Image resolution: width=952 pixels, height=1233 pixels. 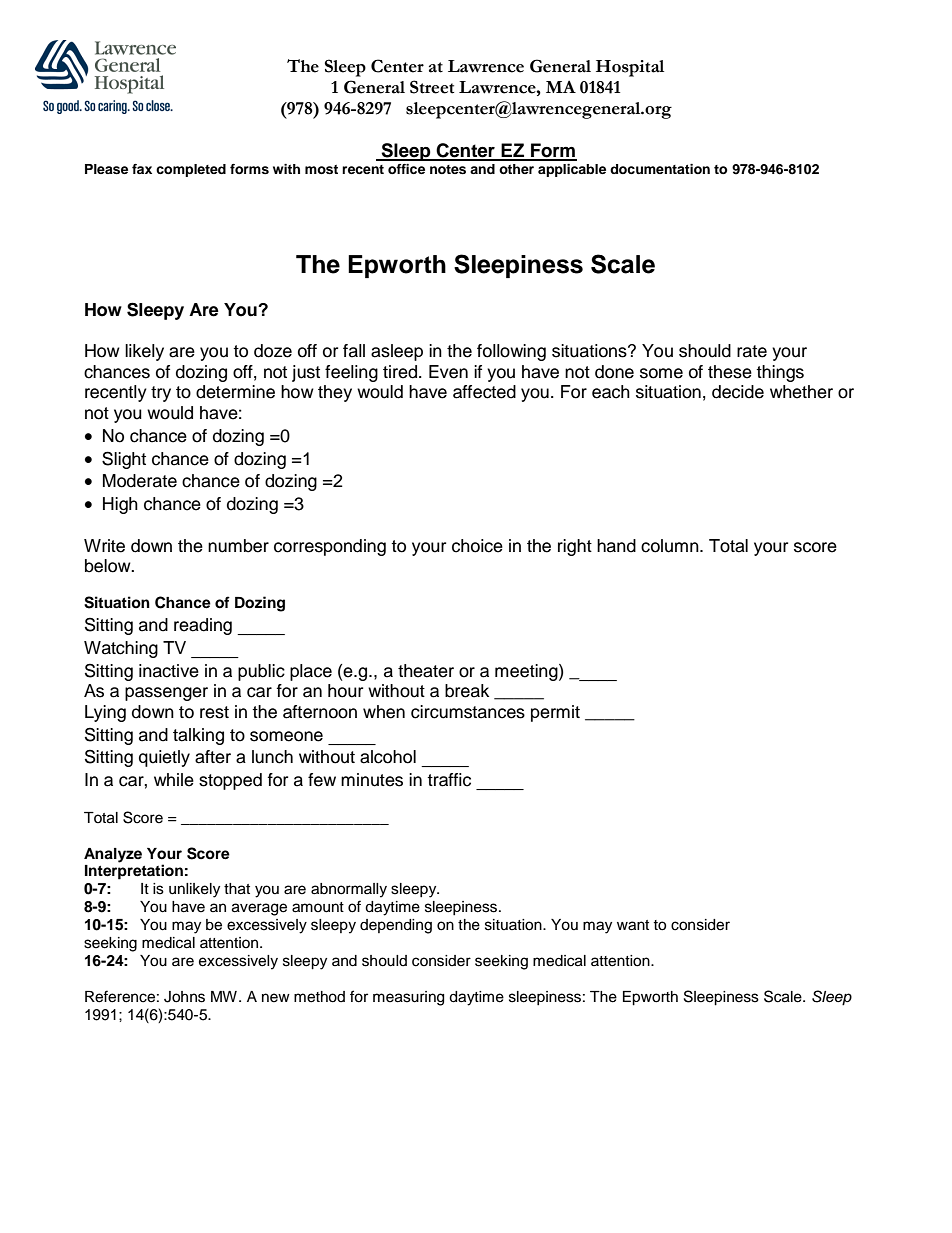 What do you see at coordinates (432, 87) in the page?
I see `Street` at bounding box center [432, 87].
